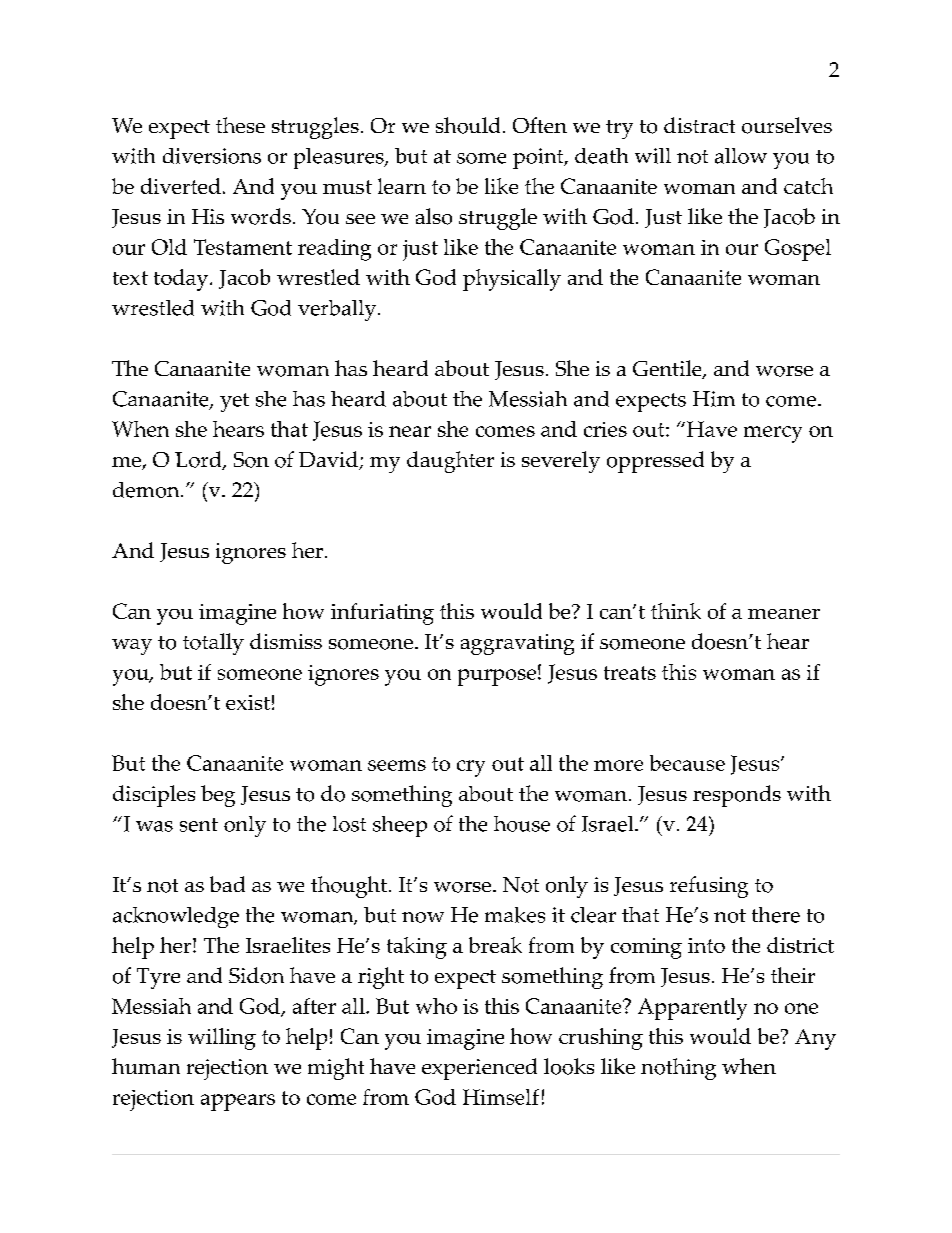  Describe the element at coordinates (517, 644) in the screenshot. I see `aggravating` at that location.
